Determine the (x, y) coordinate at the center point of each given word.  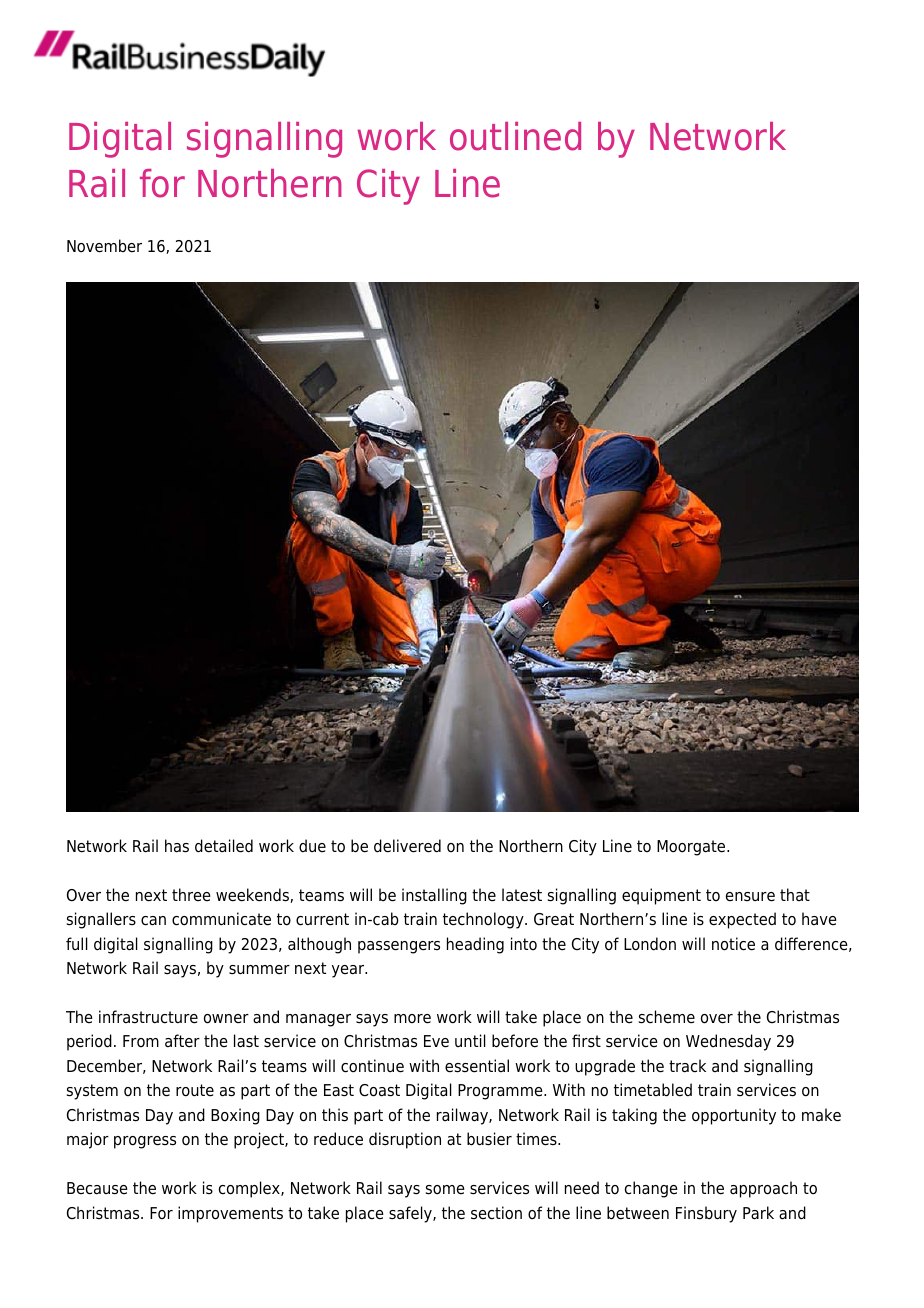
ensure (750, 897)
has (177, 846)
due (312, 846)
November (104, 246)
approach (763, 1189)
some (445, 1190)
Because (97, 1188)
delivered (407, 846)
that (795, 894)
